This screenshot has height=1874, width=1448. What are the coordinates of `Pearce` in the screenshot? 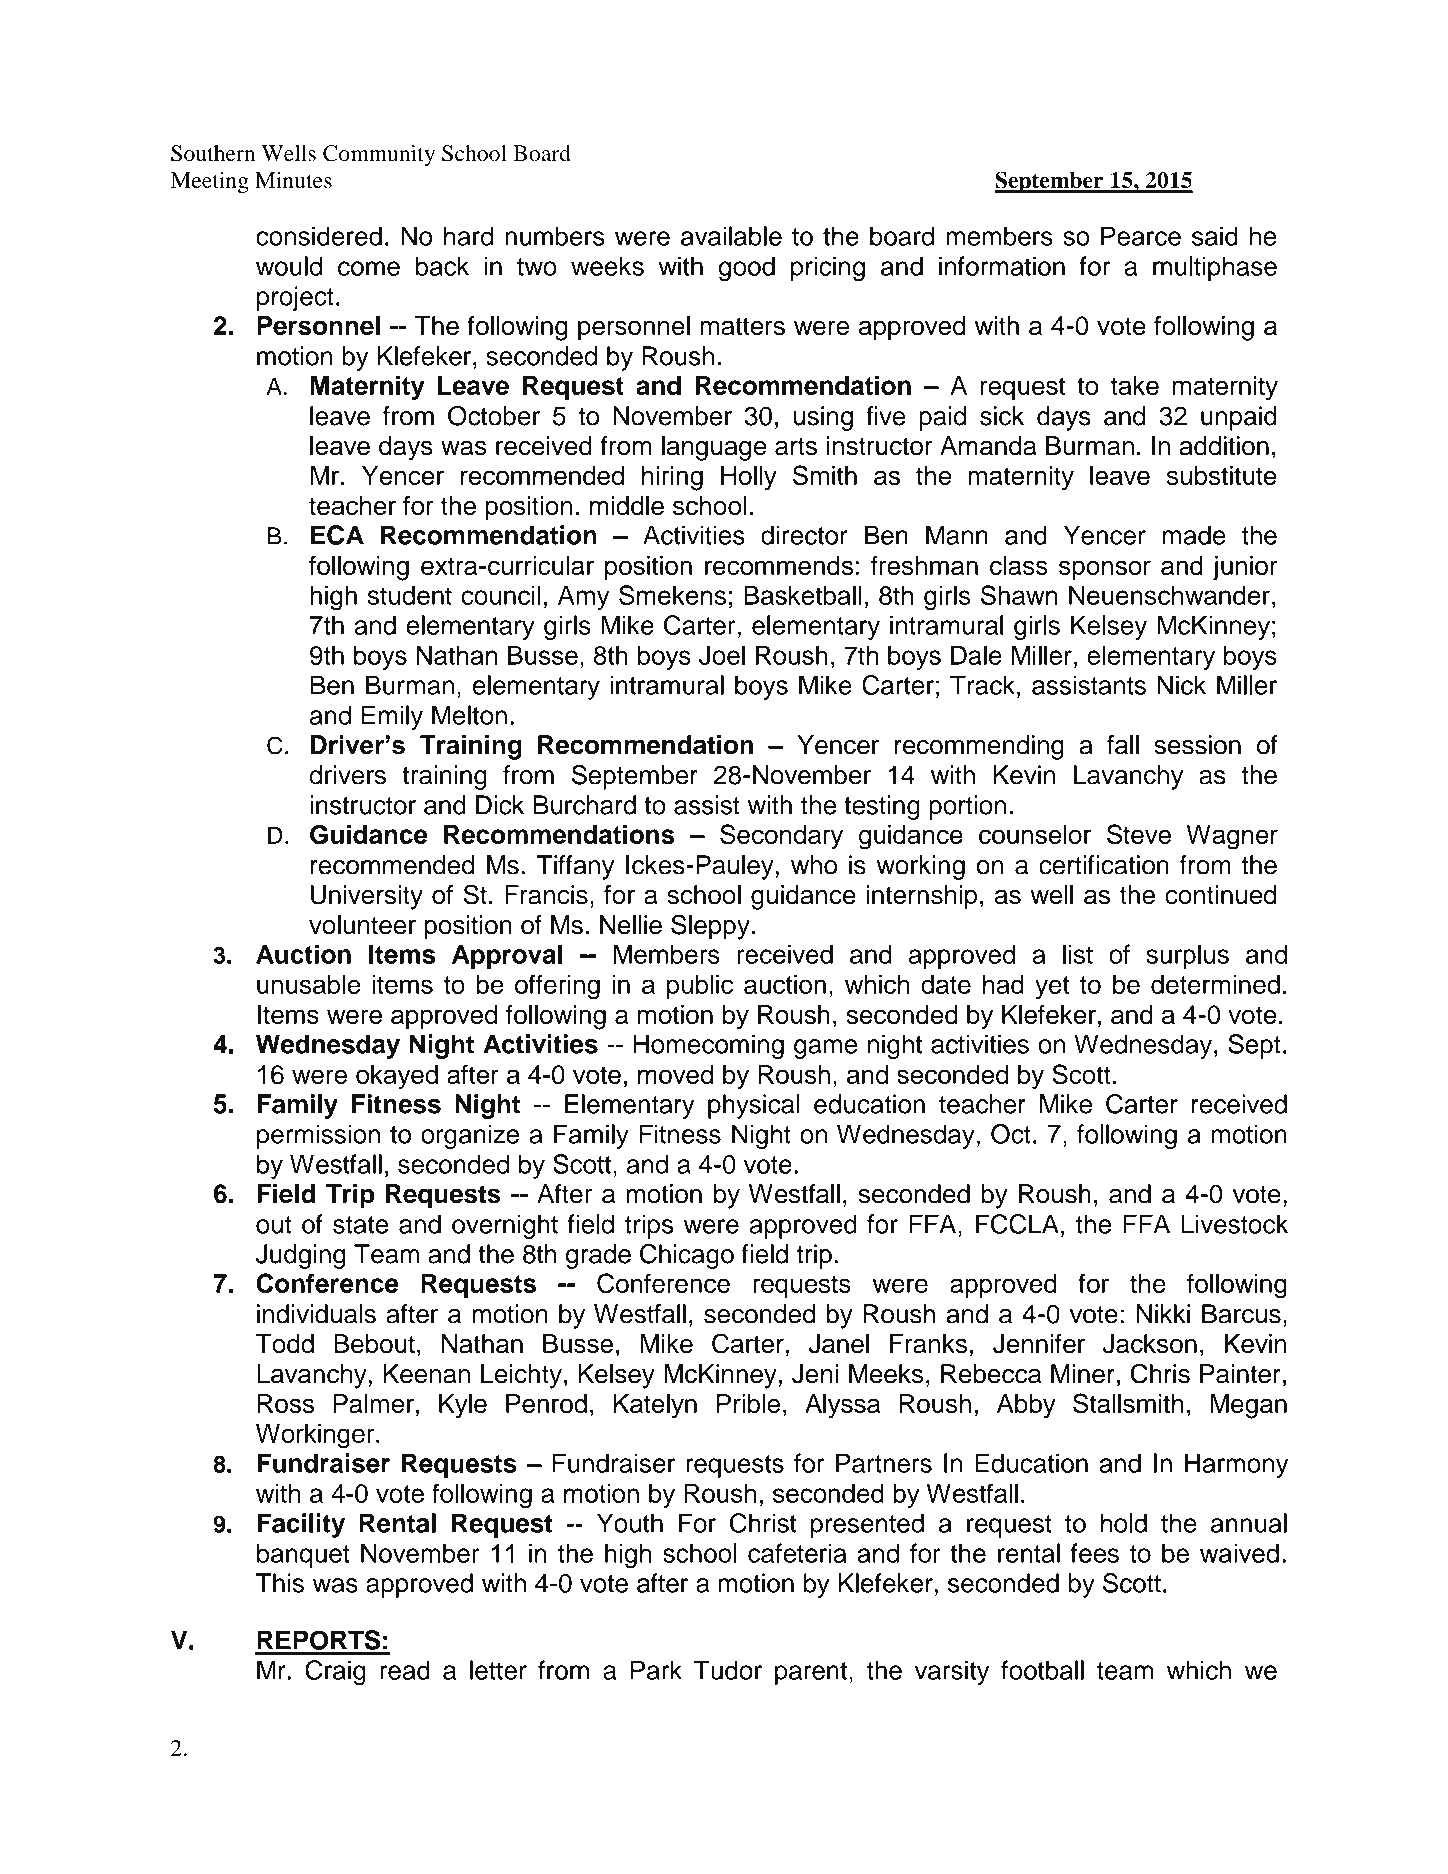 It's located at (1141, 236).
